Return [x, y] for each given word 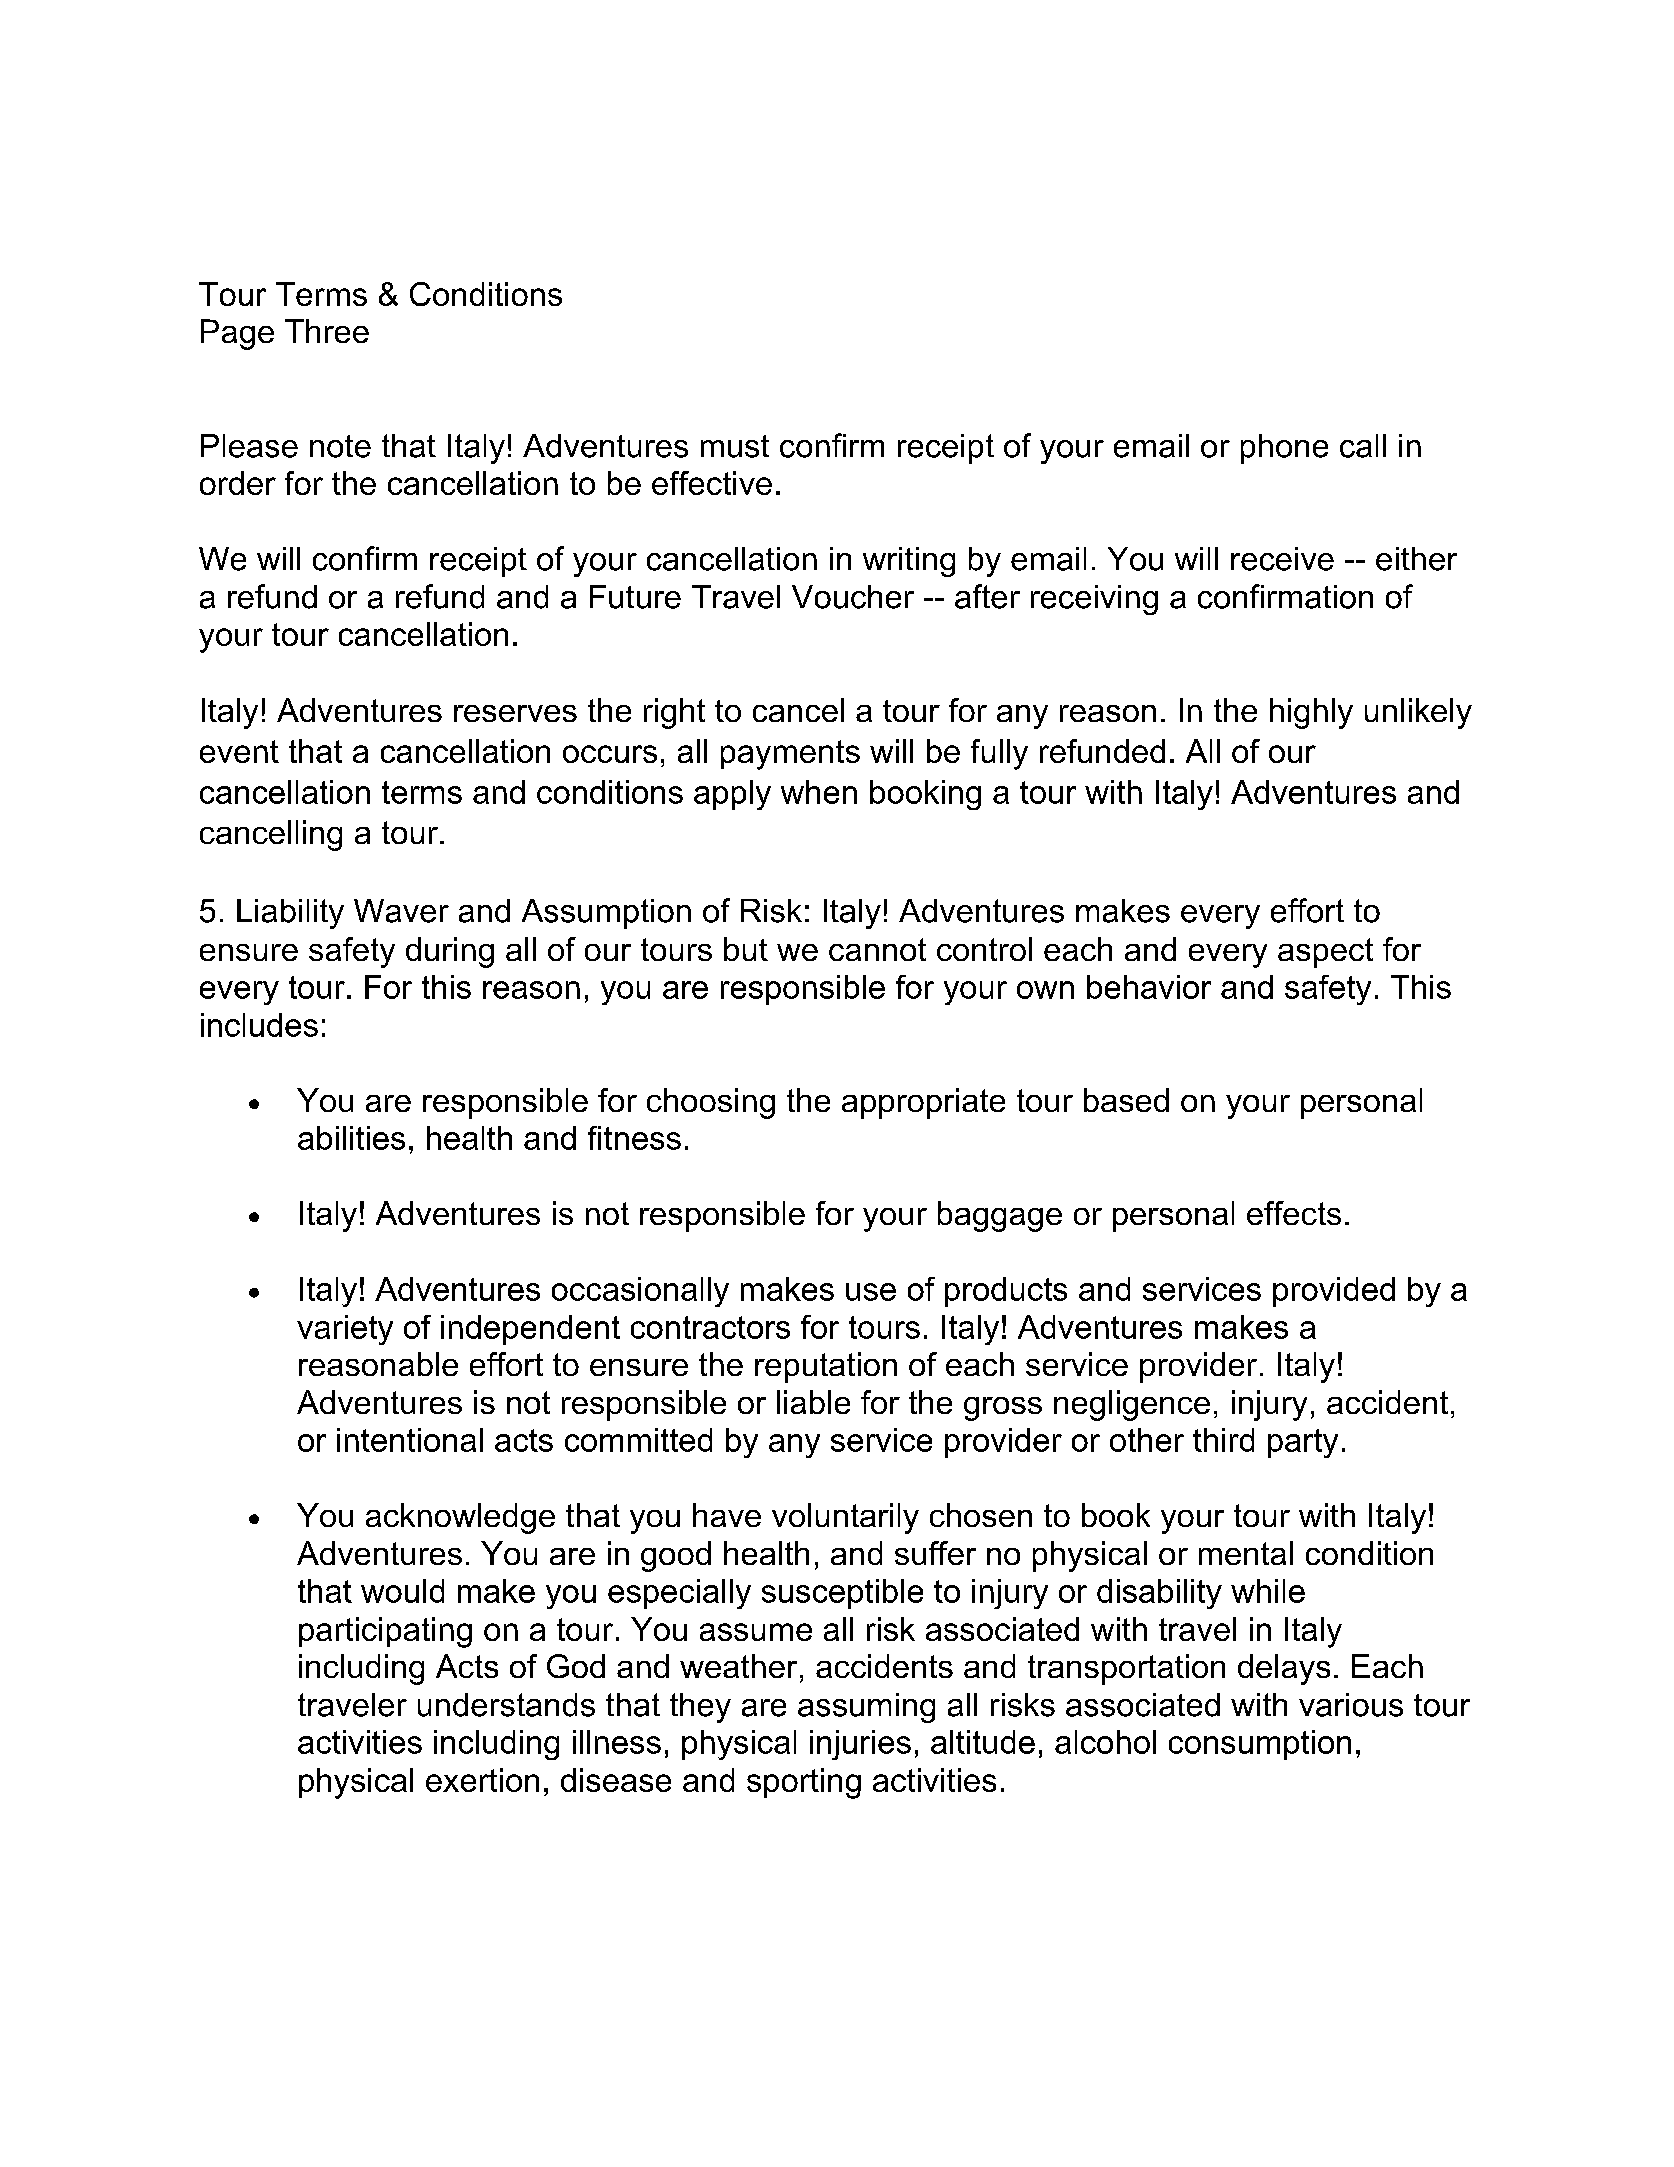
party [1303, 1443]
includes [259, 1025]
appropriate [923, 1103]
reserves [515, 713]
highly [1311, 713]
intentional [410, 1440]
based [1126, 1100]
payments [790, 755]
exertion [482, 1780]
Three [327, 331]
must [735, 446]
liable [813, 1402]
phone [1284, 449]
